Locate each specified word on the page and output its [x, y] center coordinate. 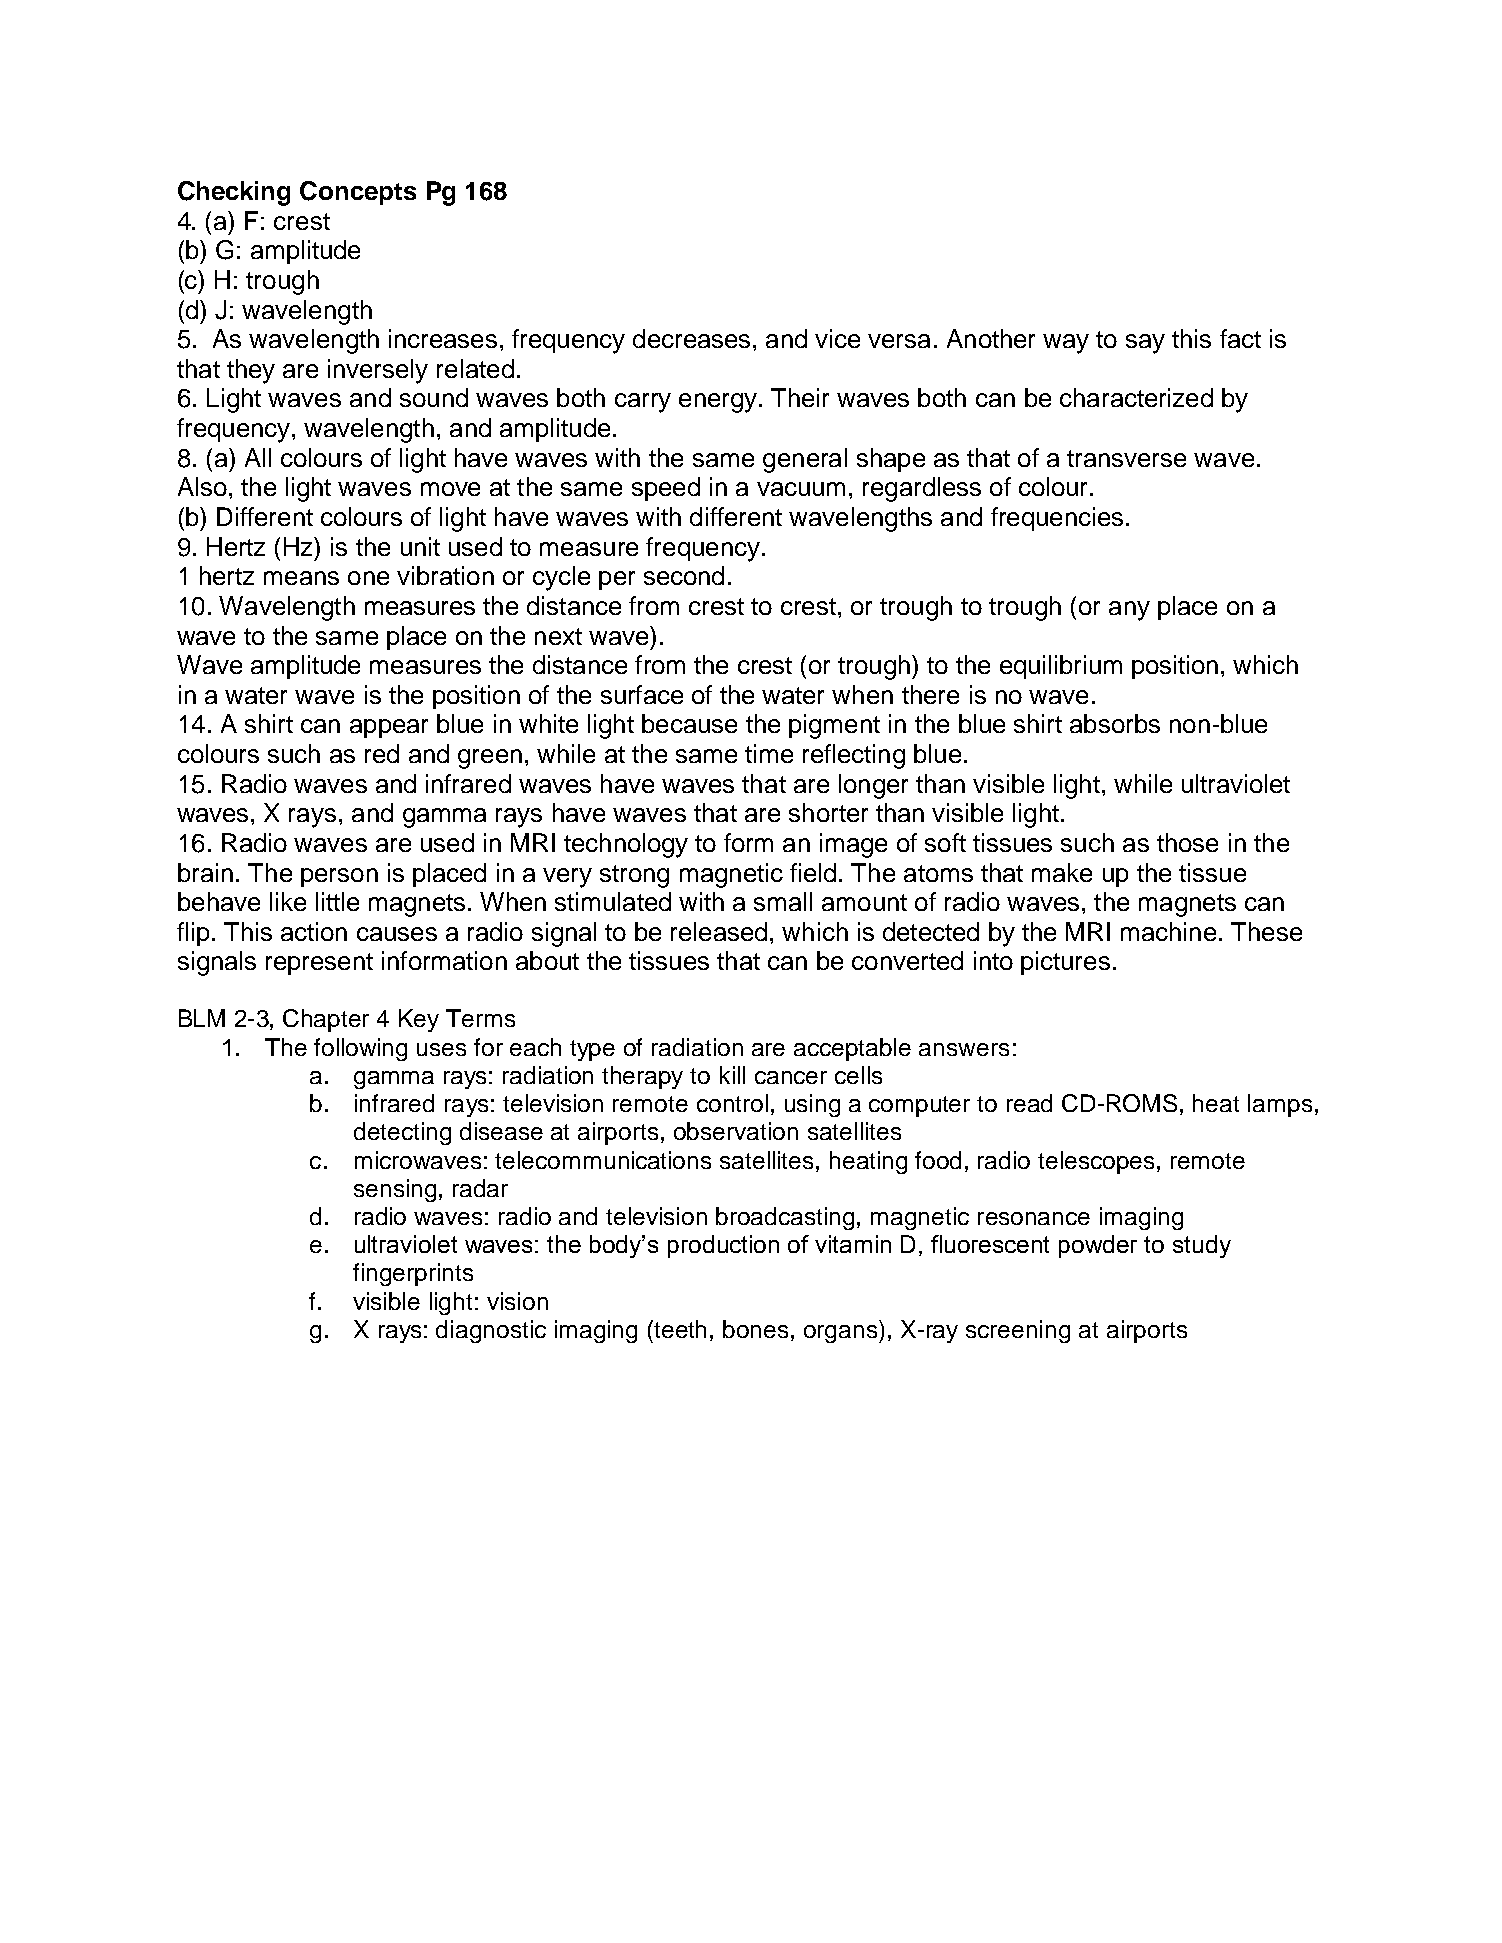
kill [732, 1075]
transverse [1126, 458]
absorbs [1115, 723]
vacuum [801, 489]
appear [389, 728]
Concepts [358, 193]
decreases [691, 338]
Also [202, 486]
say [1145, 344]
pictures [1065, 963]
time [769, 753]
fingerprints [413, 1274]
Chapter [326, 1020]
